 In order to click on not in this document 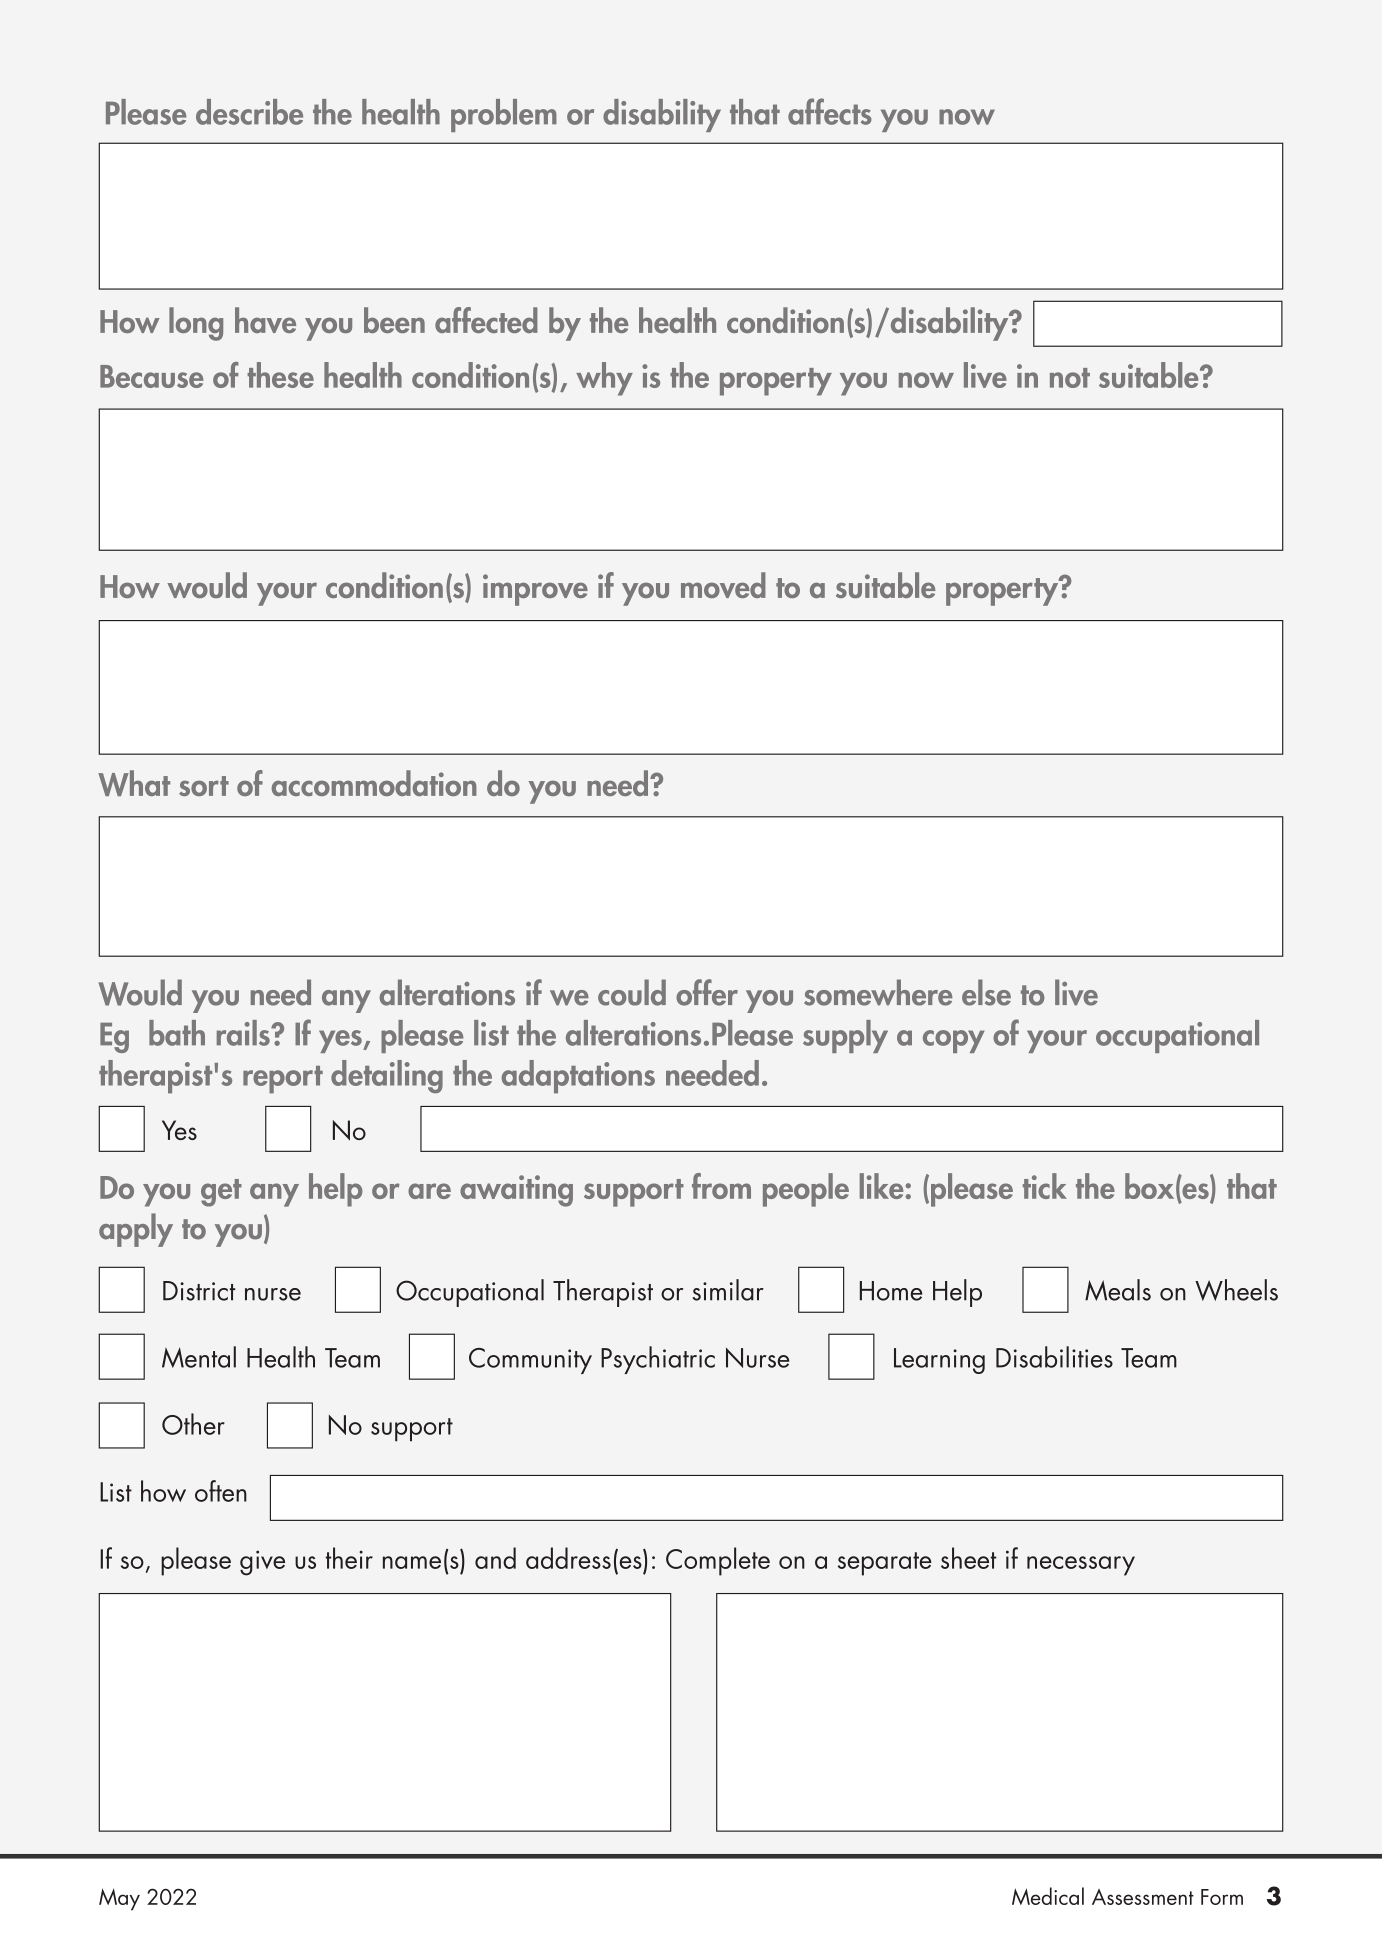, I will do `click(1070, 378)`.
